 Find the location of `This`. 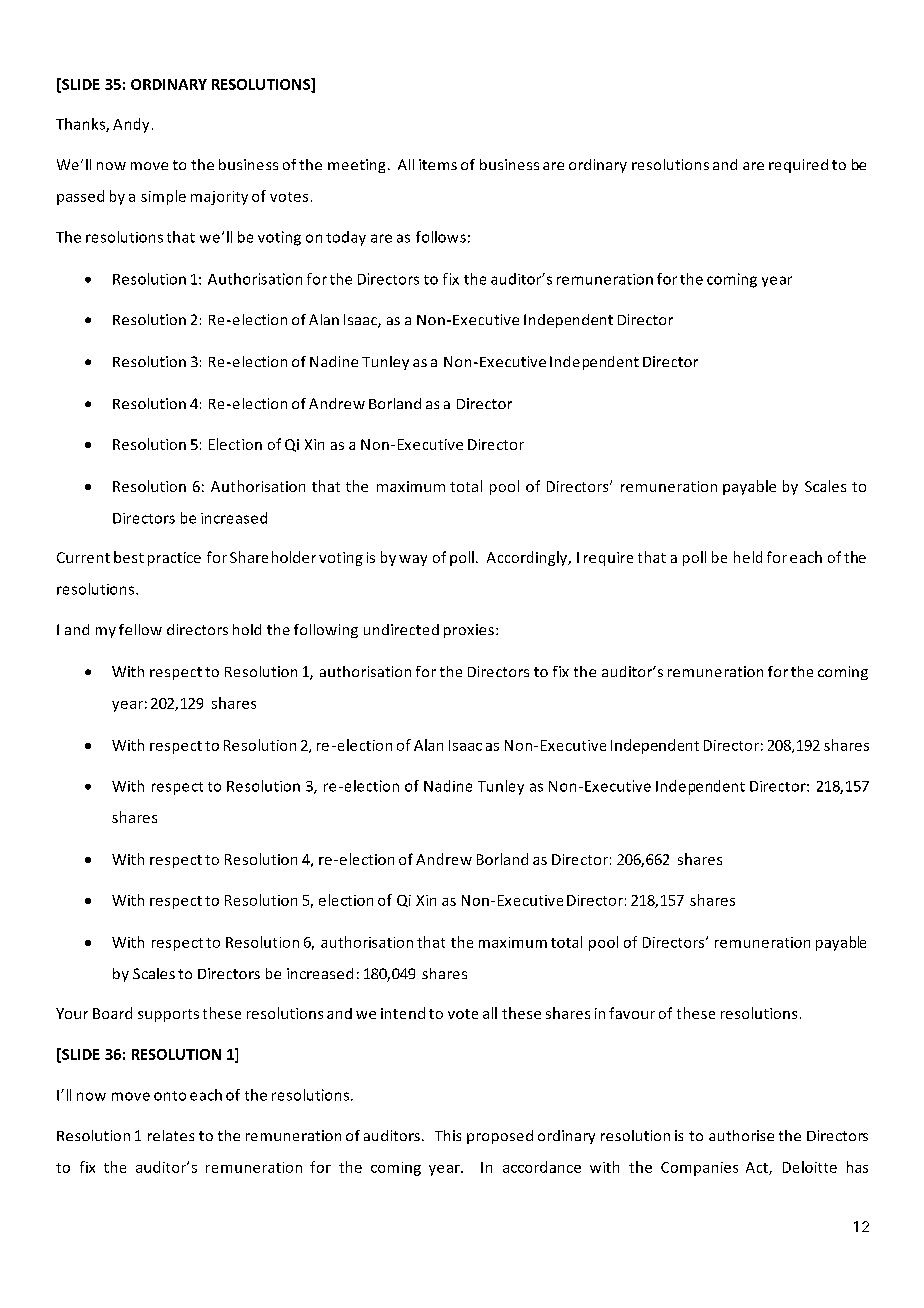

This is located at coordinates (448, 1135).
